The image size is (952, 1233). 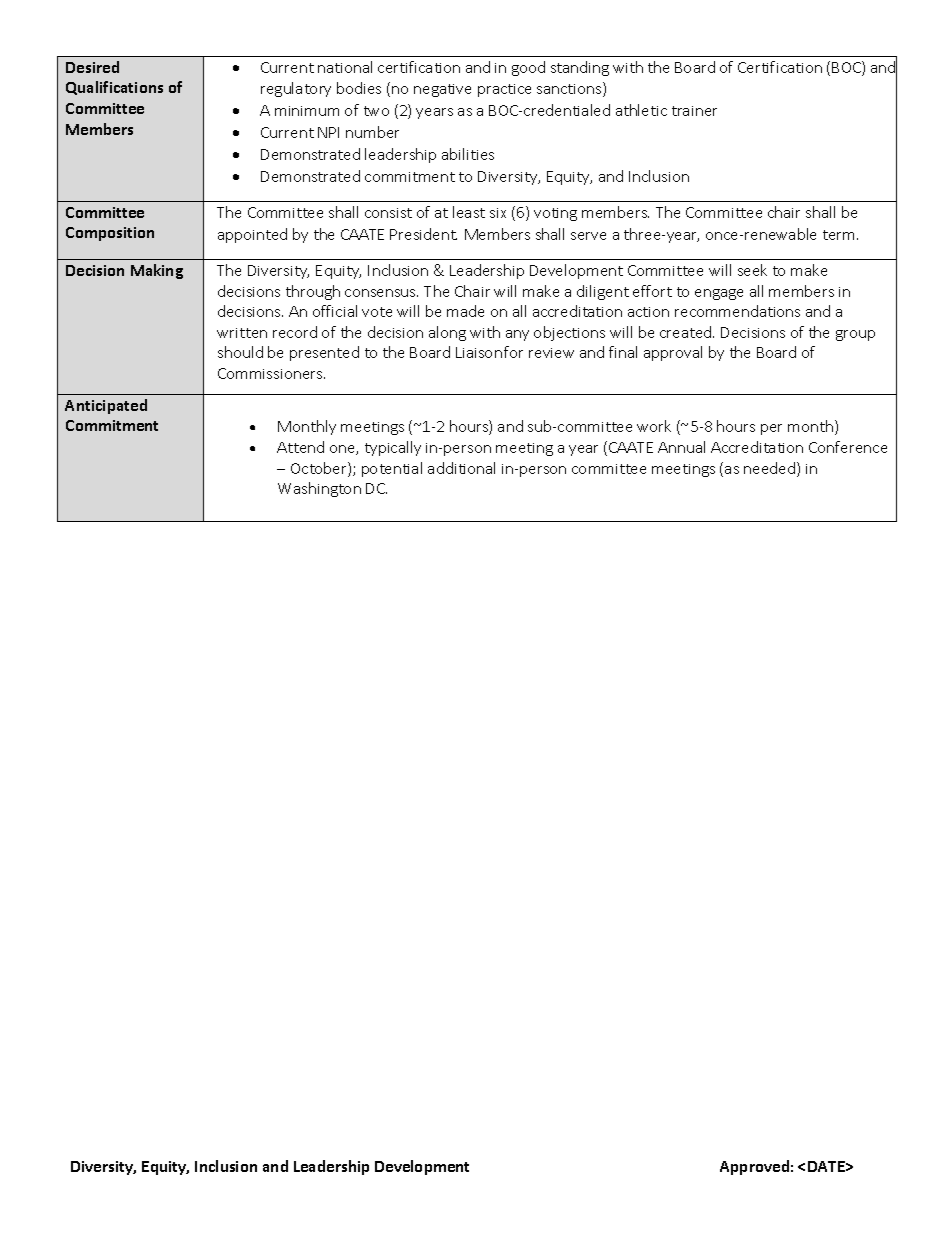 I want to click on Making, so click(x=157, y=271).
